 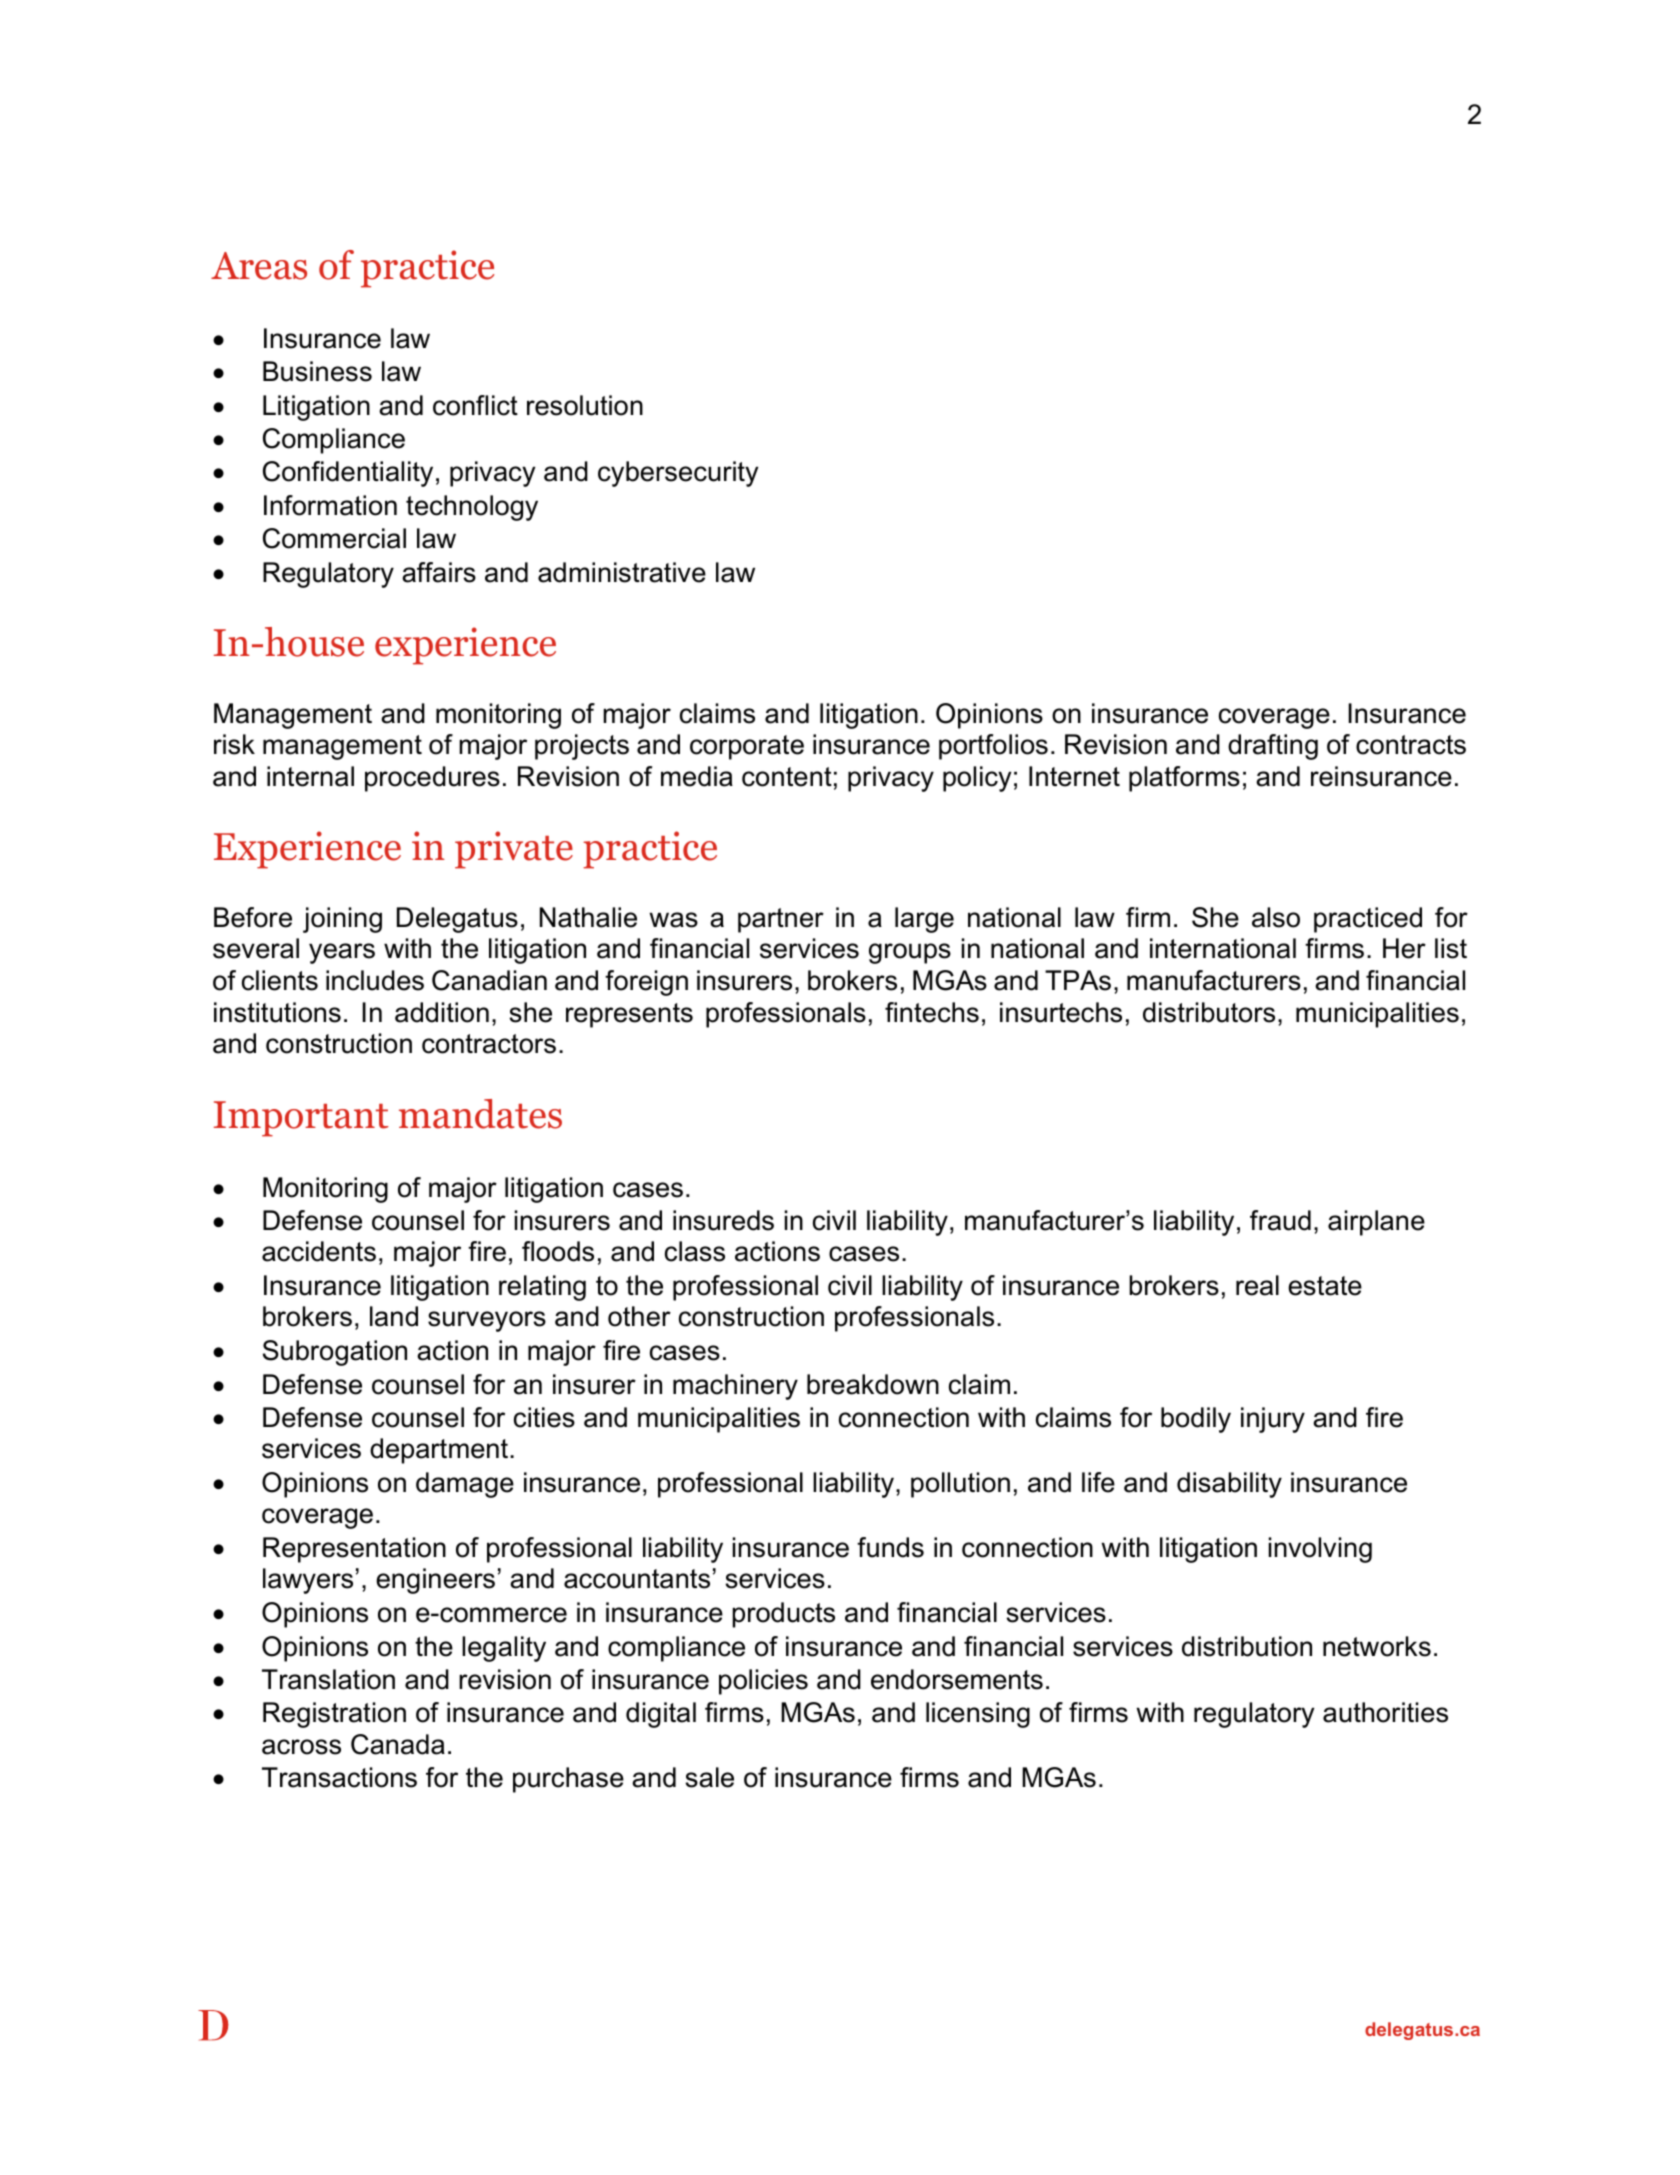 I want to click on cybersecurity, so click(x=678, y=474).
